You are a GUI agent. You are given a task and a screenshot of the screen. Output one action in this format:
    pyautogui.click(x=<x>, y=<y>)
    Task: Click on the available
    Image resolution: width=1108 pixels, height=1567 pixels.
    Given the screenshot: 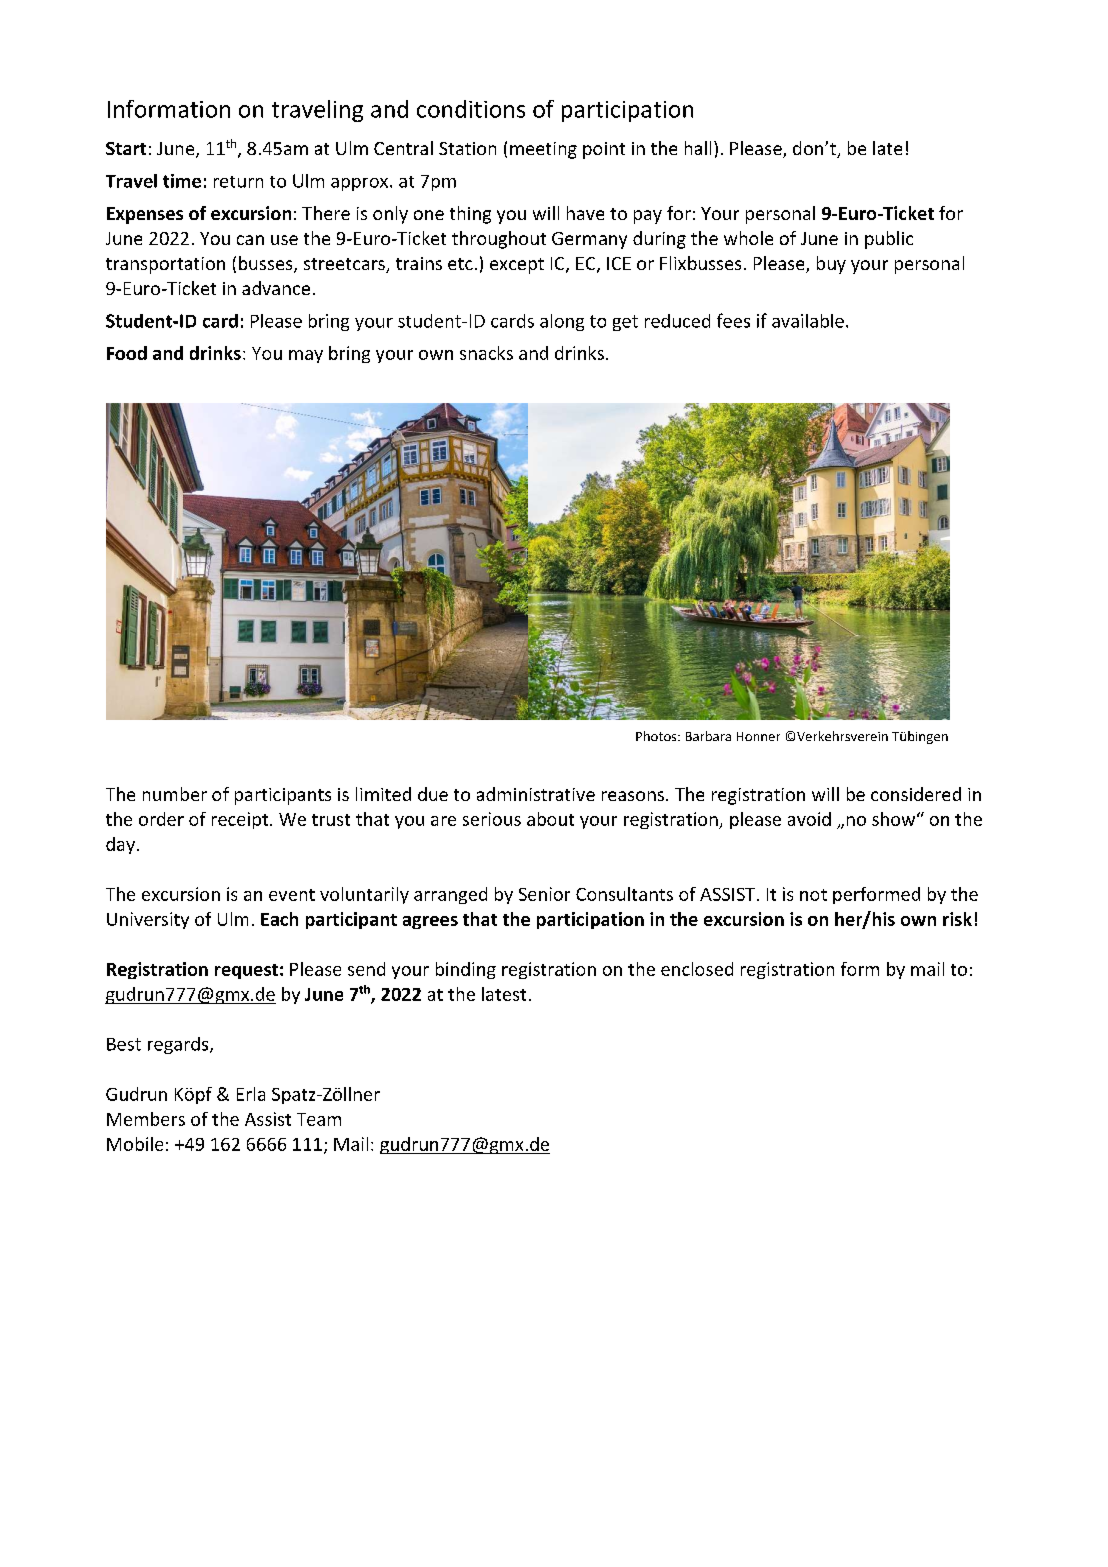 What is the action you would take?
    pyautogui.click(x=808, y=321)
